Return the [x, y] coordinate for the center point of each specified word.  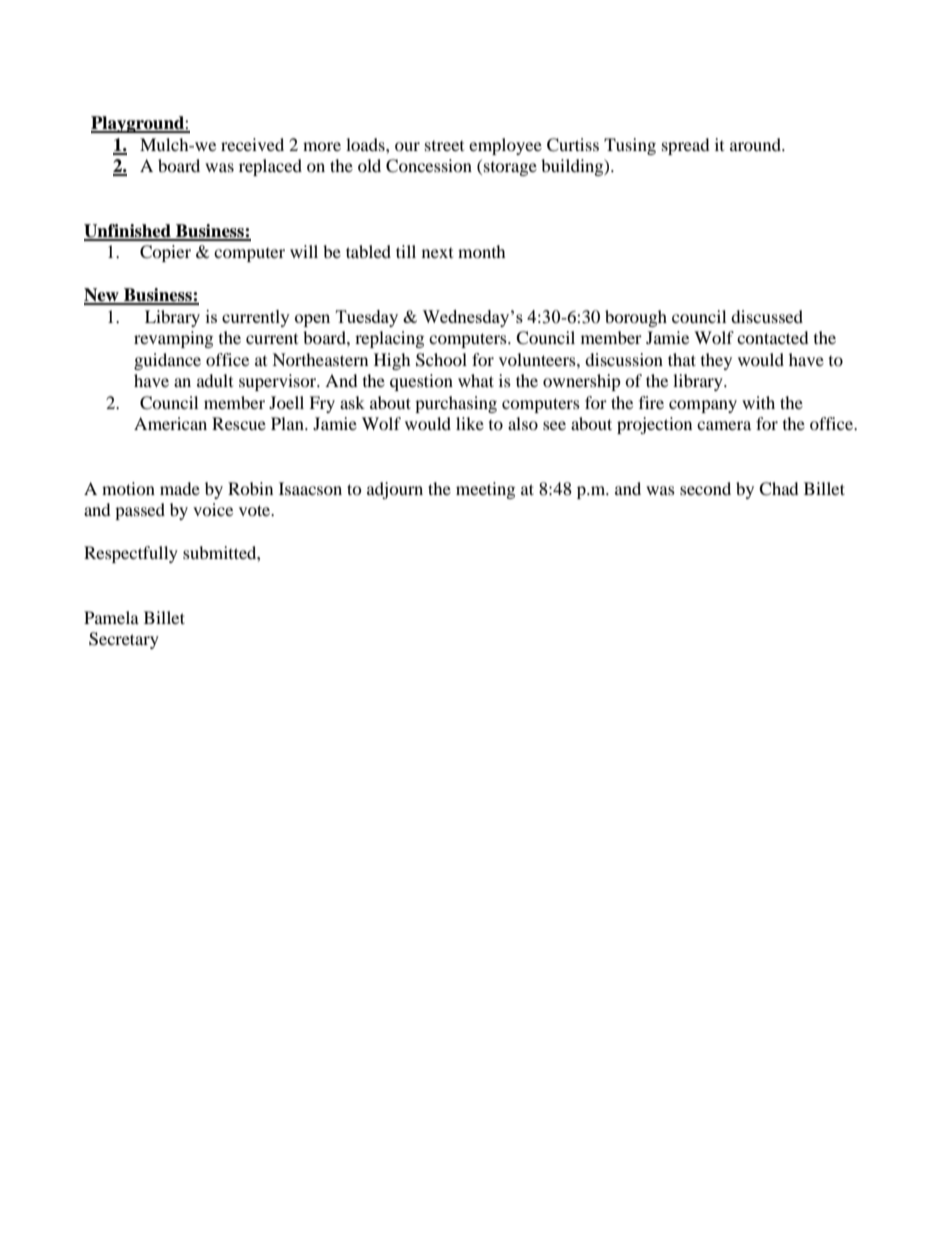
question [421, 382]
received [252, 144]
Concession [429, 166]
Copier [165, 253]
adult [215, 380]
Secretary [124, 640]
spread [686, 146]
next [437, 253]
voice [213, 509]
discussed [767, 316]
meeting [485, 490]
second [705, 488]
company [703, 406]
